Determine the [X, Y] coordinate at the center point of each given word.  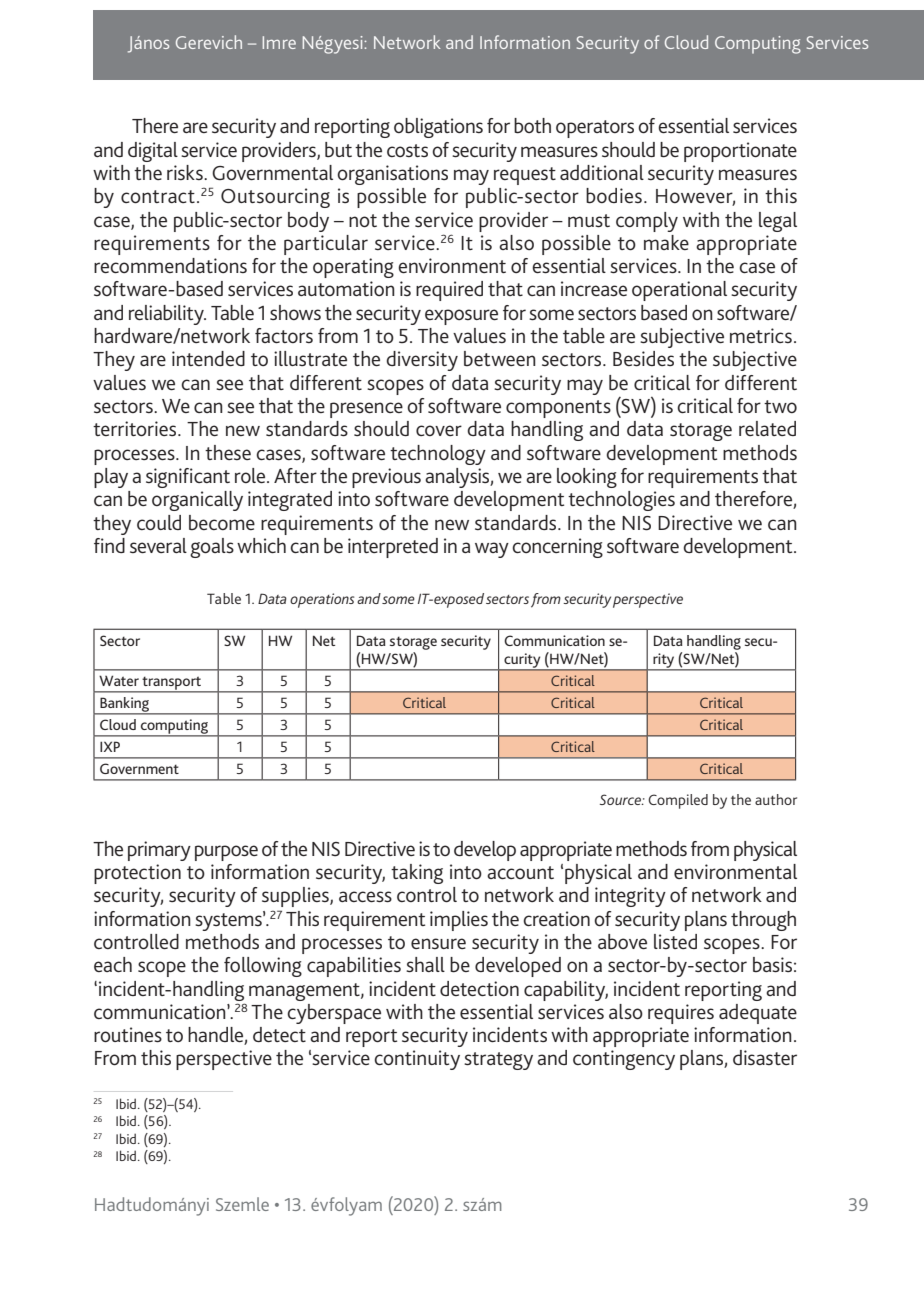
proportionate [740, 152]
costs [407, 150]
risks [186, 172]
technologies [621, 501]
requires [681, 1014]
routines [128, 1035]
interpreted [393, 548]
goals [212, 548]
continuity [417, 1060]
